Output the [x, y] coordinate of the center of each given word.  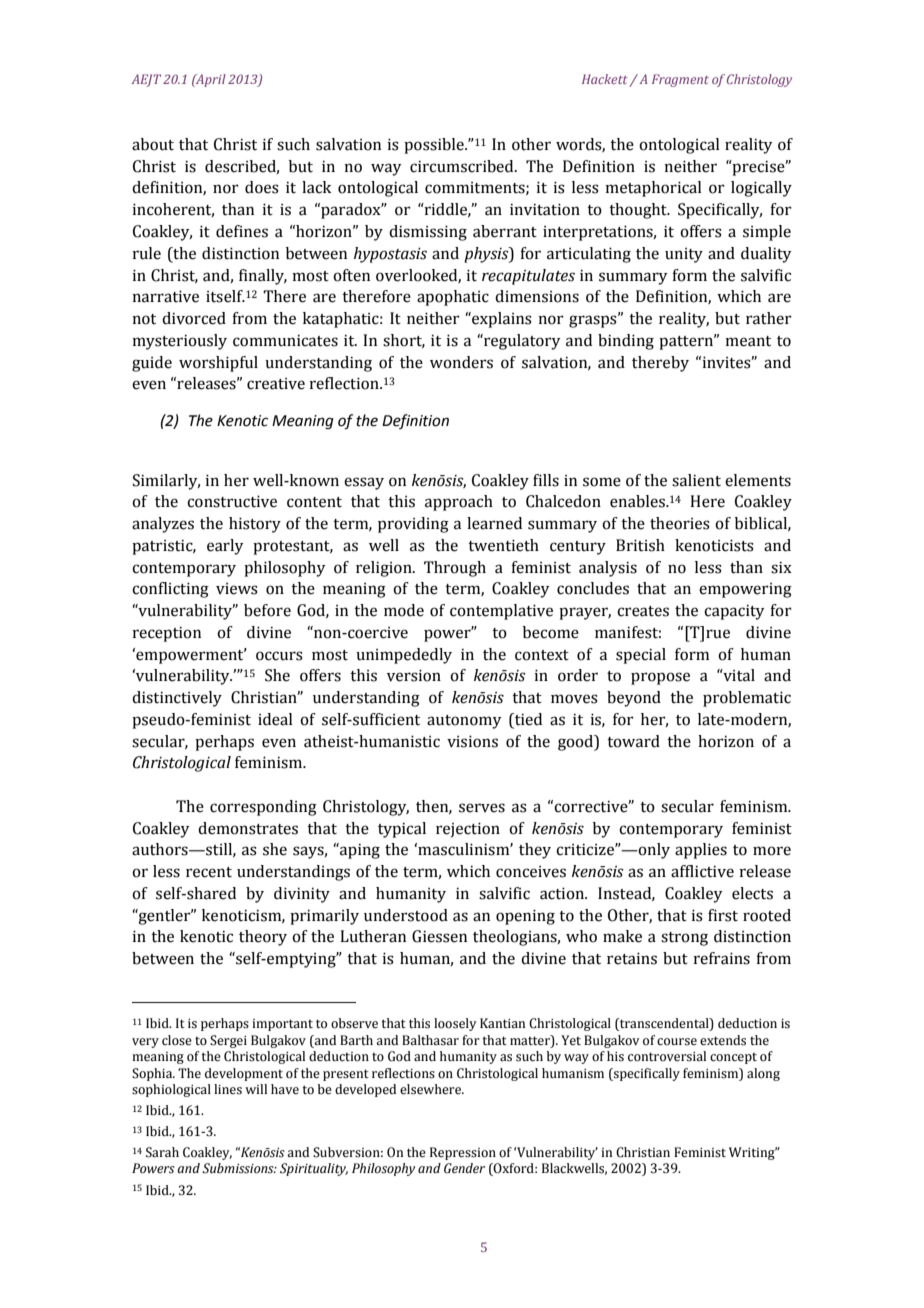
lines [228, 1089]
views [237, 589]
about [153, 144]
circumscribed [463, 166]
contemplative [501, 612]
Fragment [680, 80]
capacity [734, 612]
